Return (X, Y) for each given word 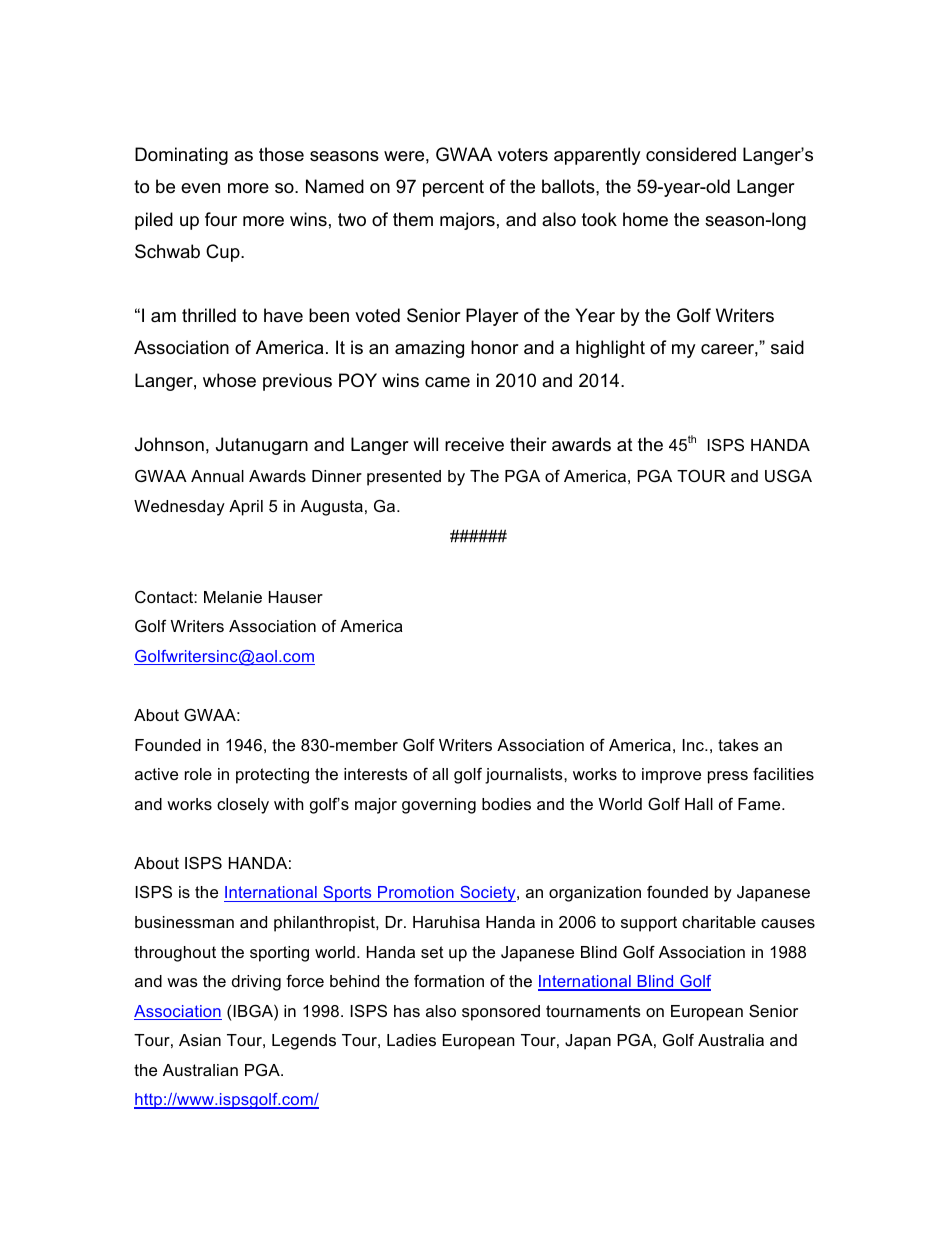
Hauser (296, 597)
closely (243, 806)
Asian (200, 1040)
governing (439, 806)
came (447, 382)
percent (453, 188)
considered (691, 154)
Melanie (233, 597)
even (200, 188)
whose (229, 380)
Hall (699, 804)
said (787, 347)
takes (738, 745)
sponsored (501, 1013)
